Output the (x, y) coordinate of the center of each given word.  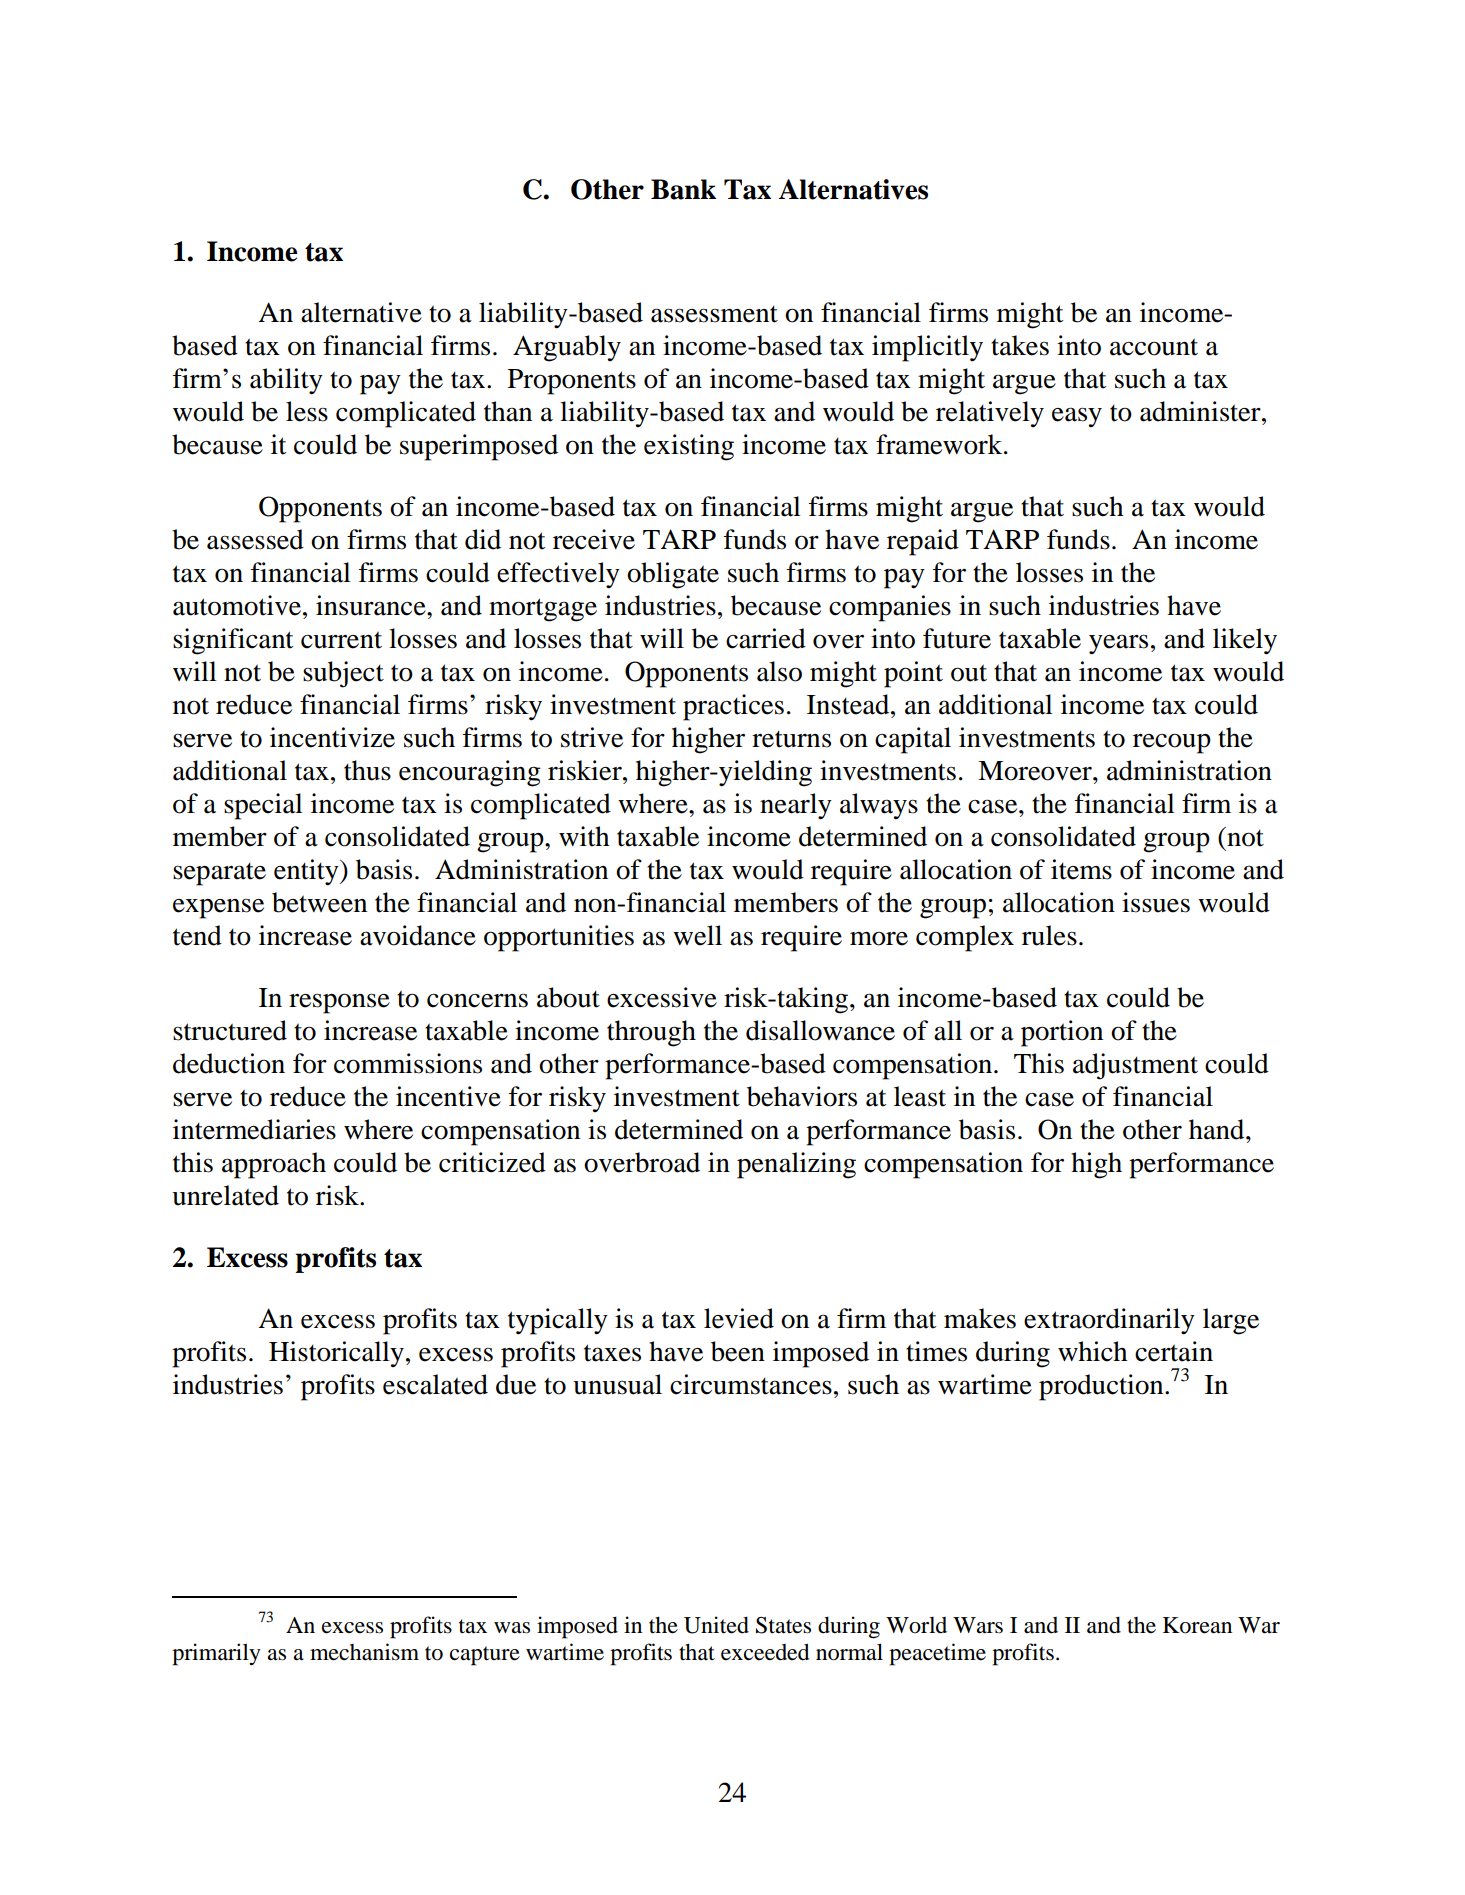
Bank (683, 189)
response (339, 1003)
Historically (336, 1354)
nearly (796, 806)
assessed (255, 539)
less (307, 411)
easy (1077, 417)
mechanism (364, 1652)
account (1154, 347)
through (651, 1033)
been (738, 1351)
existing (689, 447)
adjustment (1135, 1066)
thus (367, 770)
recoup (1172, 744)
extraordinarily (1109, 1321)
